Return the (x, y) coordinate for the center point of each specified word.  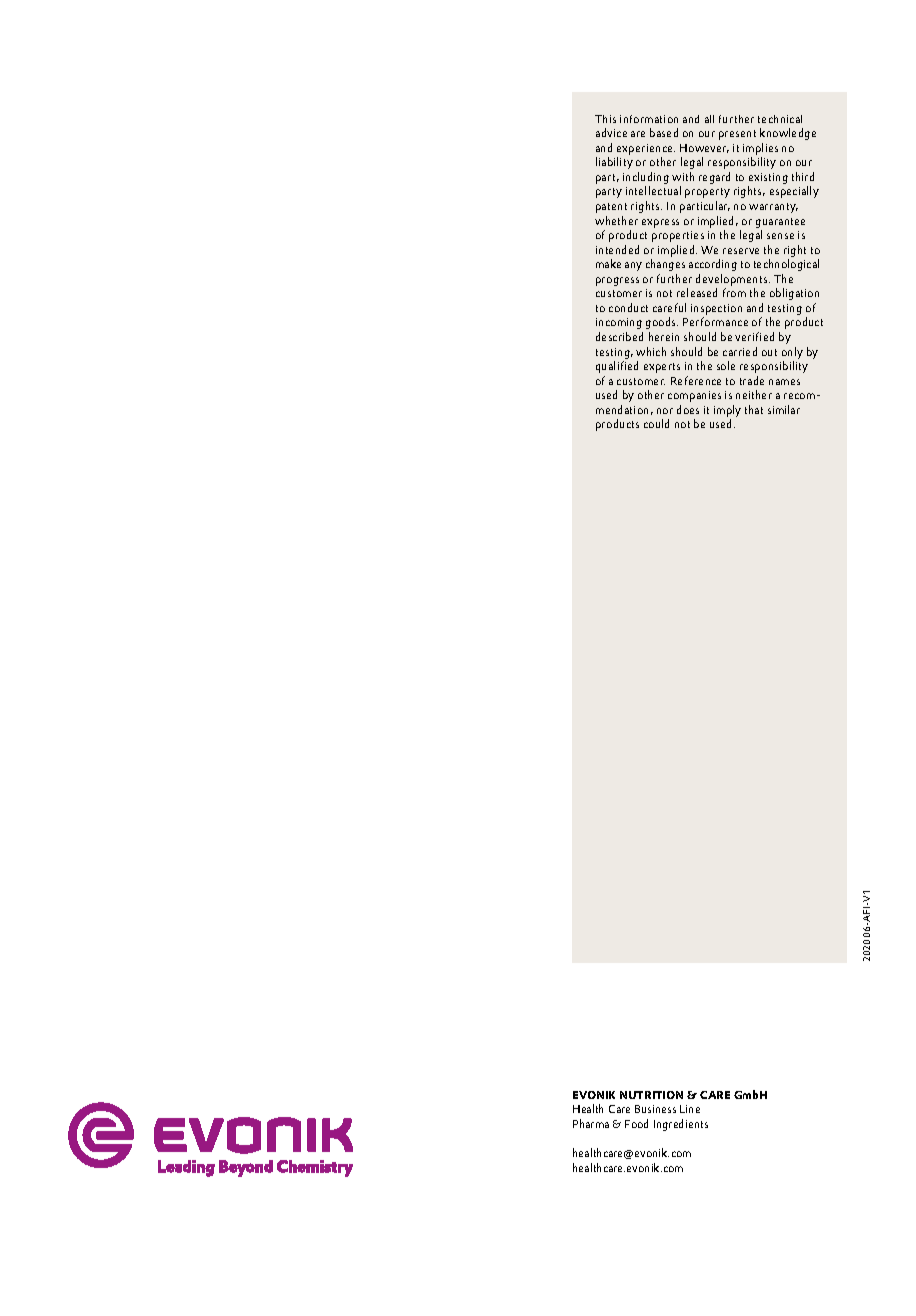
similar (784, 409)
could (656, 423)
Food (636, 1123)
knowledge (788, 134)
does (688, 409)
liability (614, 163)
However (704, 148)
